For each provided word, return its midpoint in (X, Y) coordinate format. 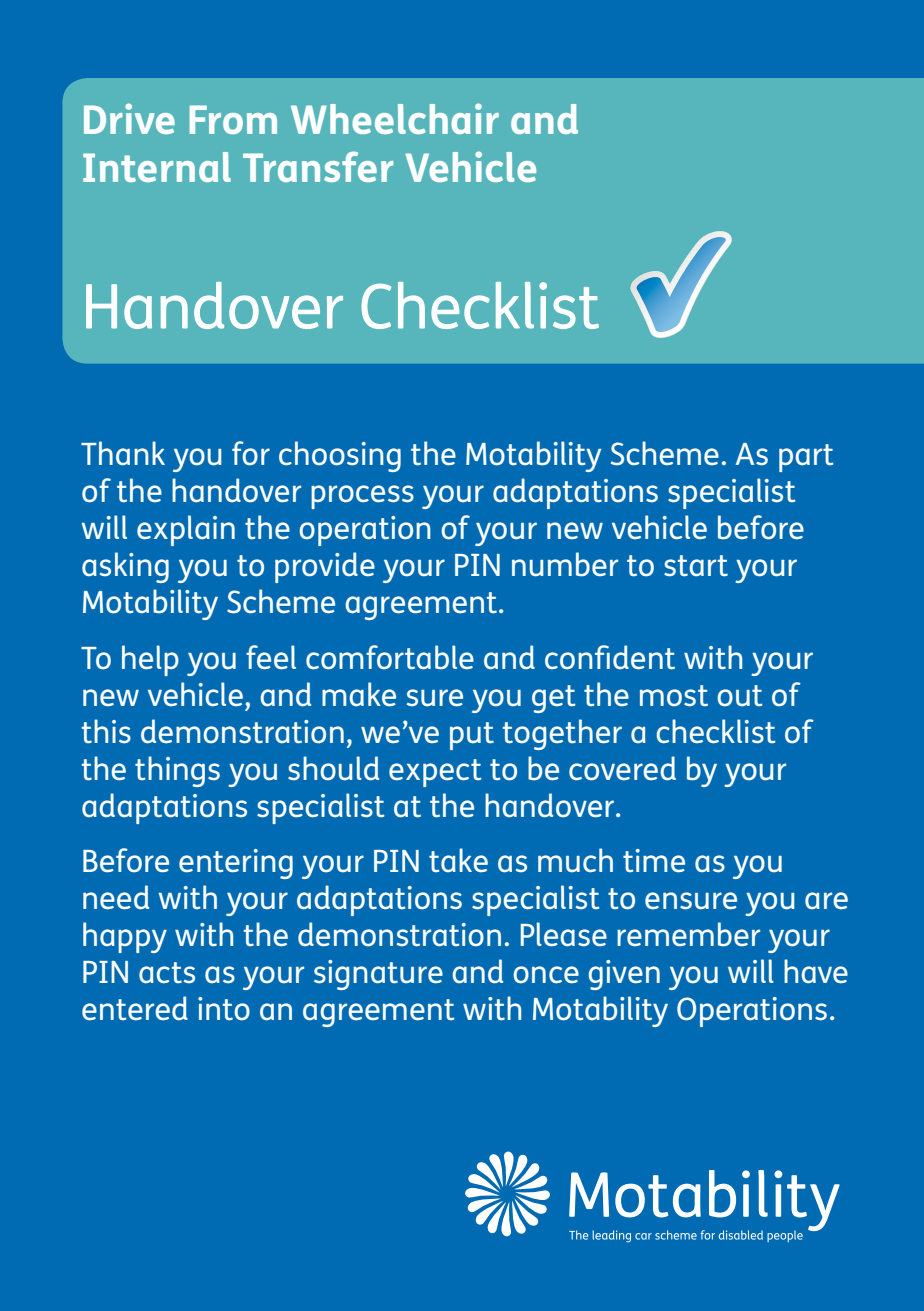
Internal (157, 167)
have (816, 971)
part (806, 458)
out (739, 696)
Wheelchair (395, 118)
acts (167, 972)
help (150, 660)
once (546, 975)
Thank (123, 453)
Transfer (318, 166)
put (472, 736)
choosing (340, 456)
